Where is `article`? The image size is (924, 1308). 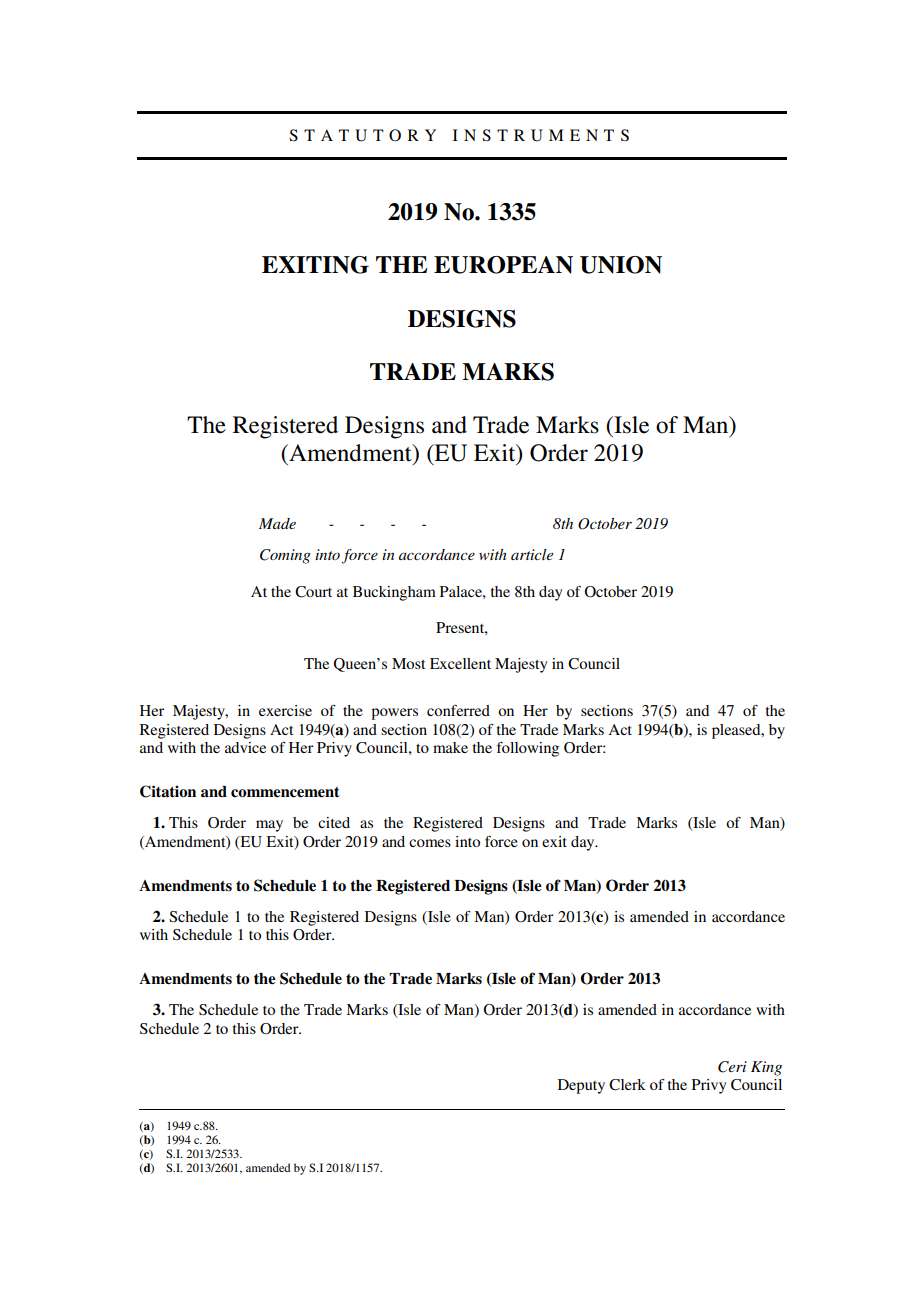 article is located at coordinates (532, 554).
